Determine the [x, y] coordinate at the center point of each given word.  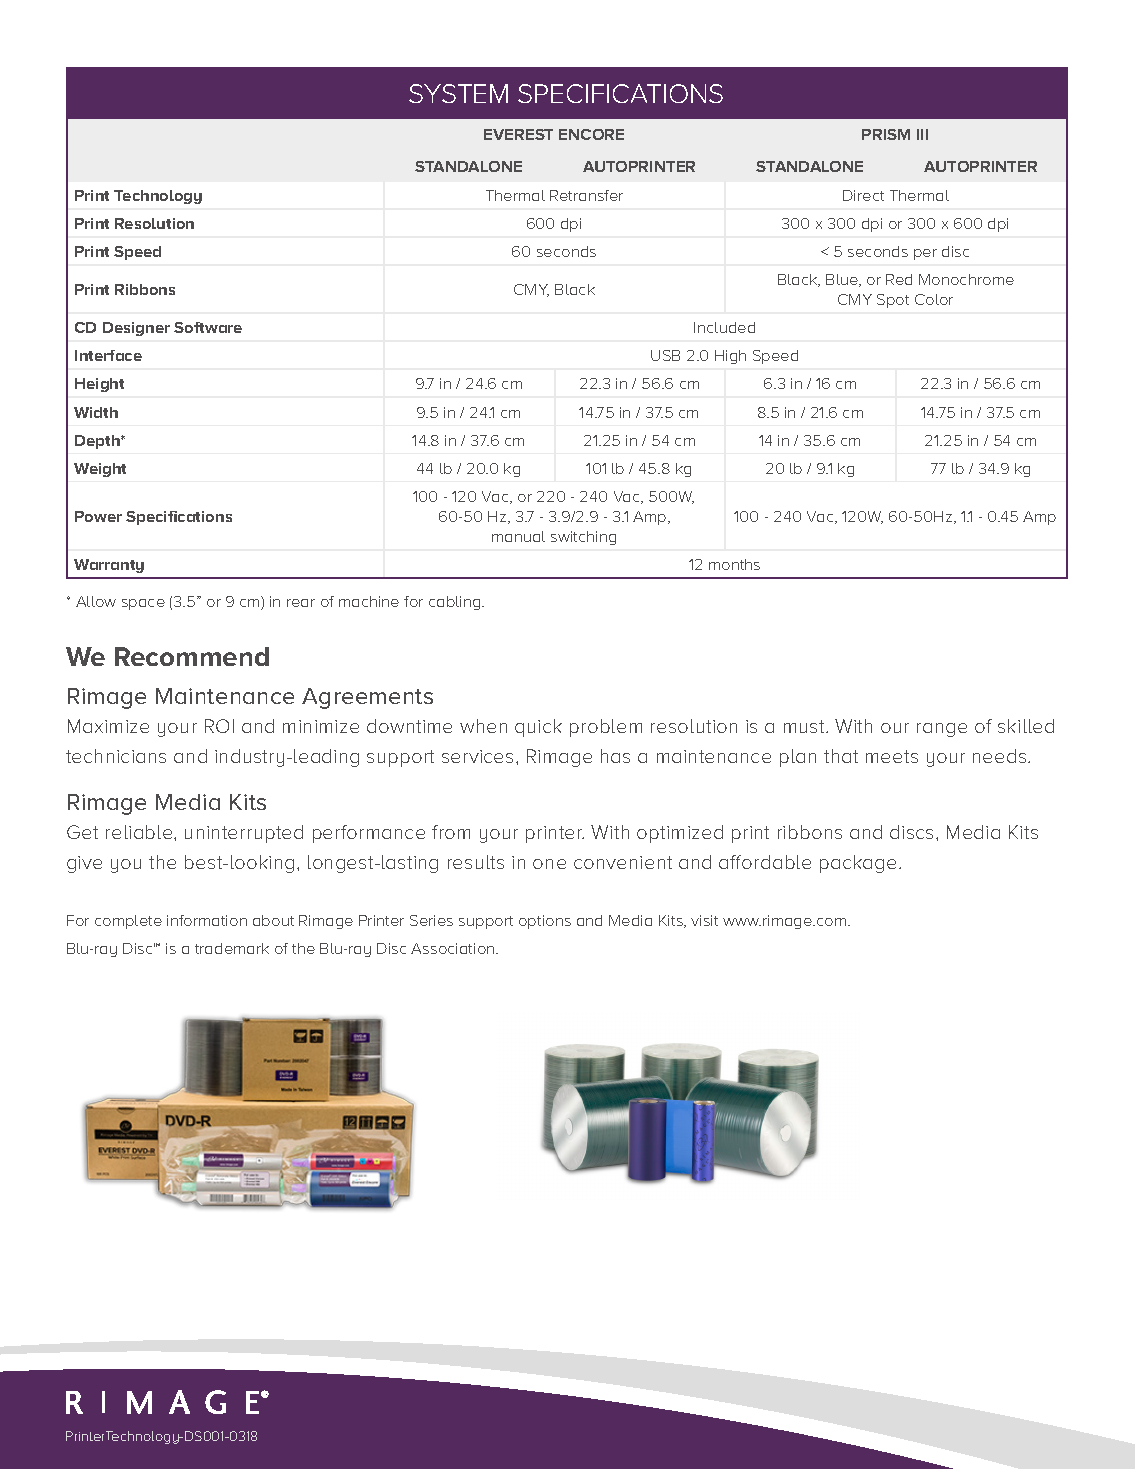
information [207, 920]
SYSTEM [458, 93]
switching [583, 538]
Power [98, 516]
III [922, 134]
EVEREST [518, 134]
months [734, 564]
